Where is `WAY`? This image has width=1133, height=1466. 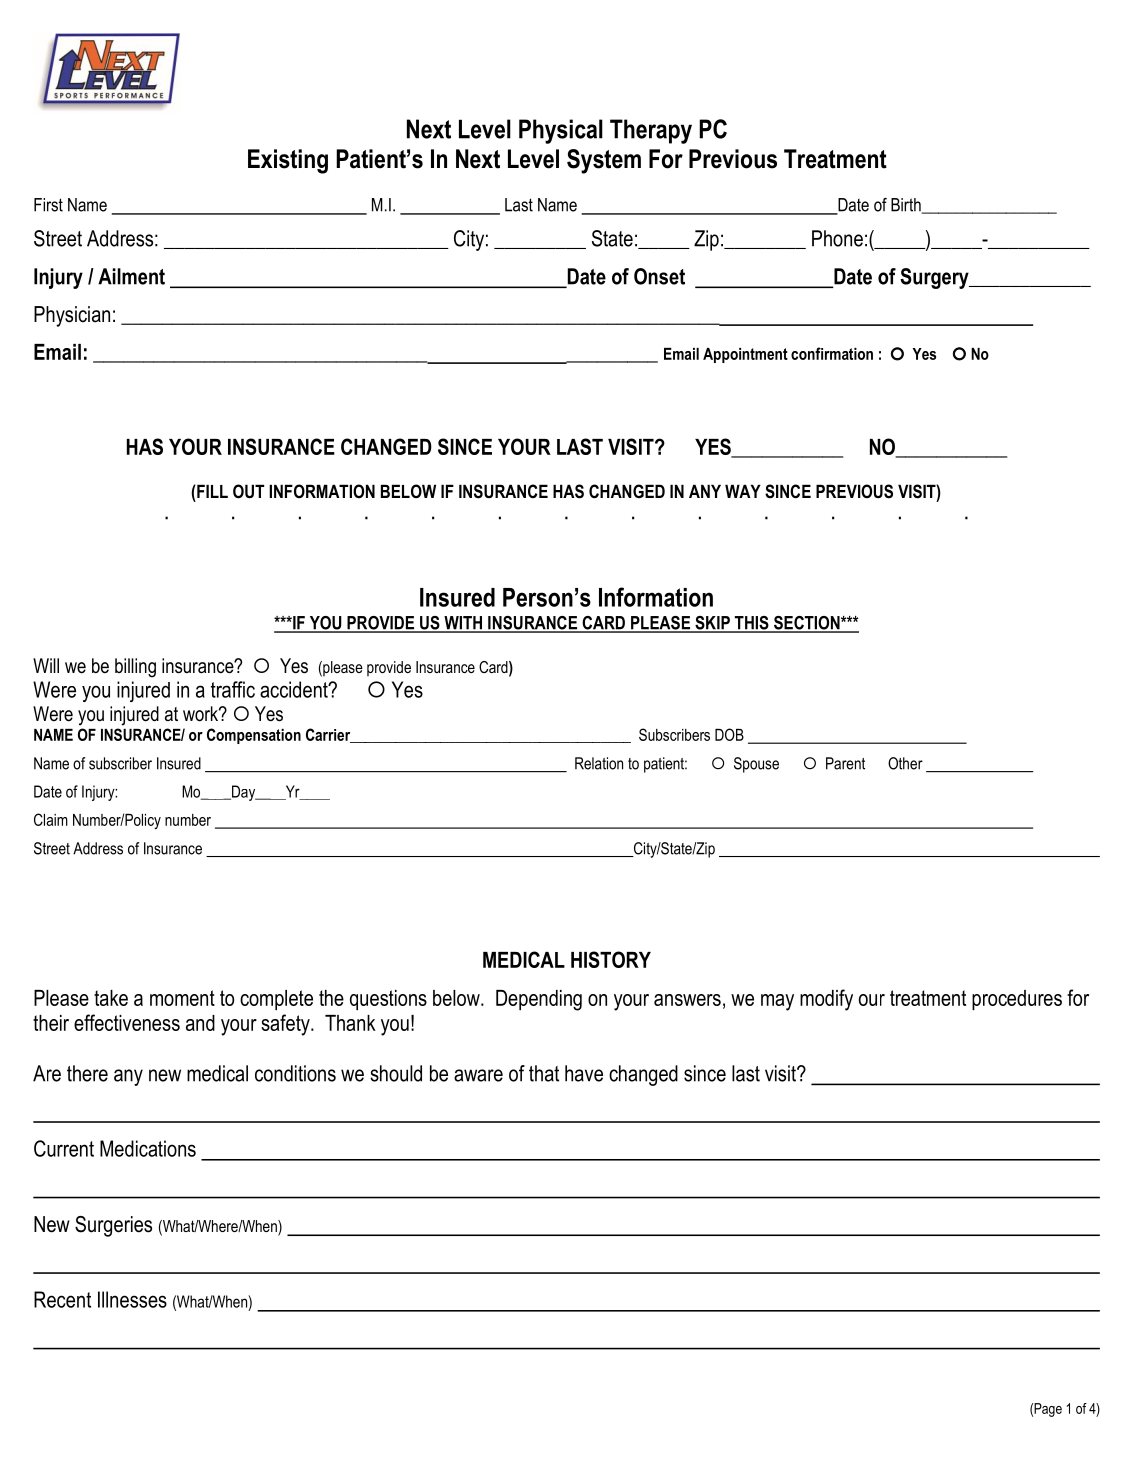
WAY is located at coordinates (743, 491).
